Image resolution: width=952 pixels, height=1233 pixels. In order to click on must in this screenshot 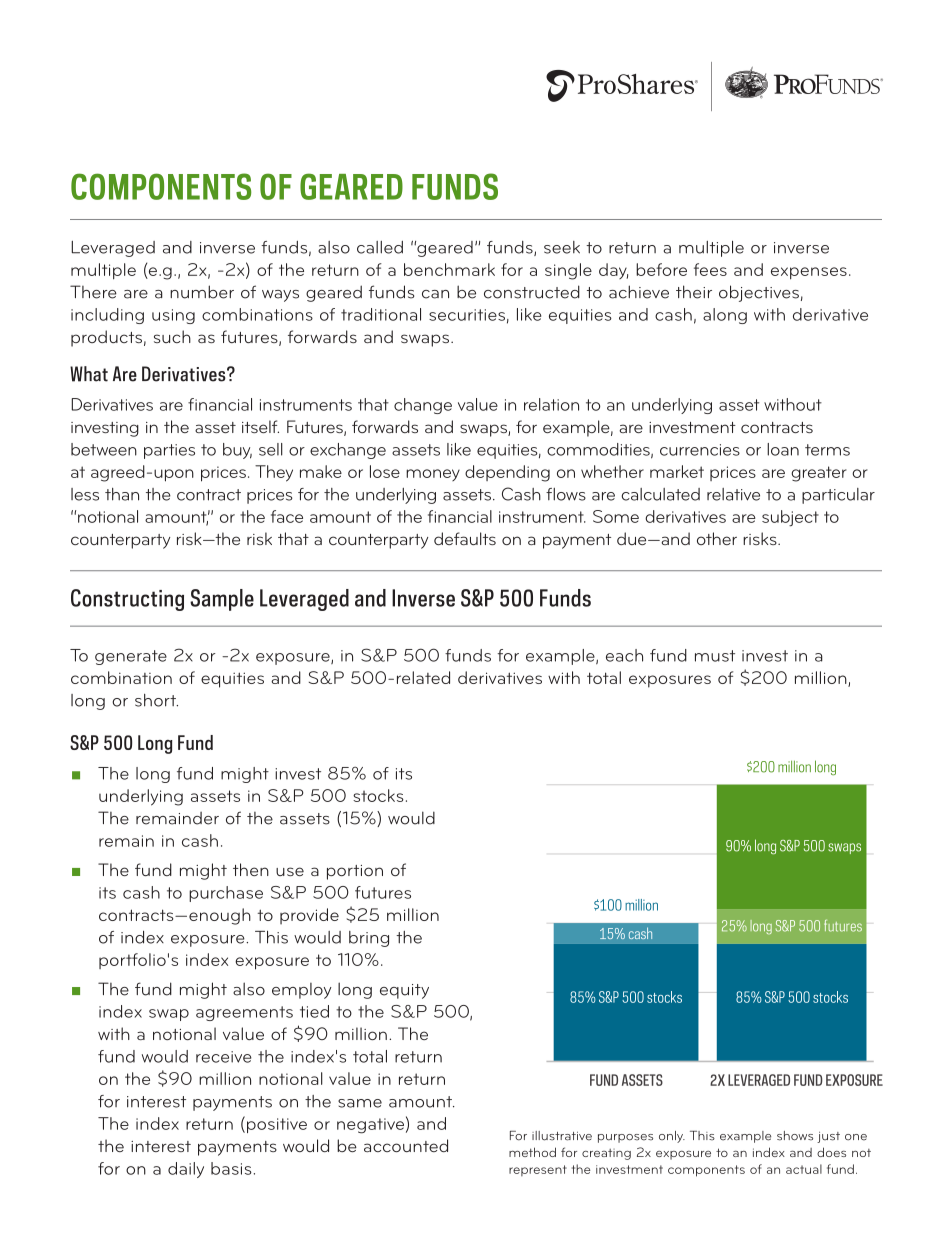, I will do `click(715, 656)`.
